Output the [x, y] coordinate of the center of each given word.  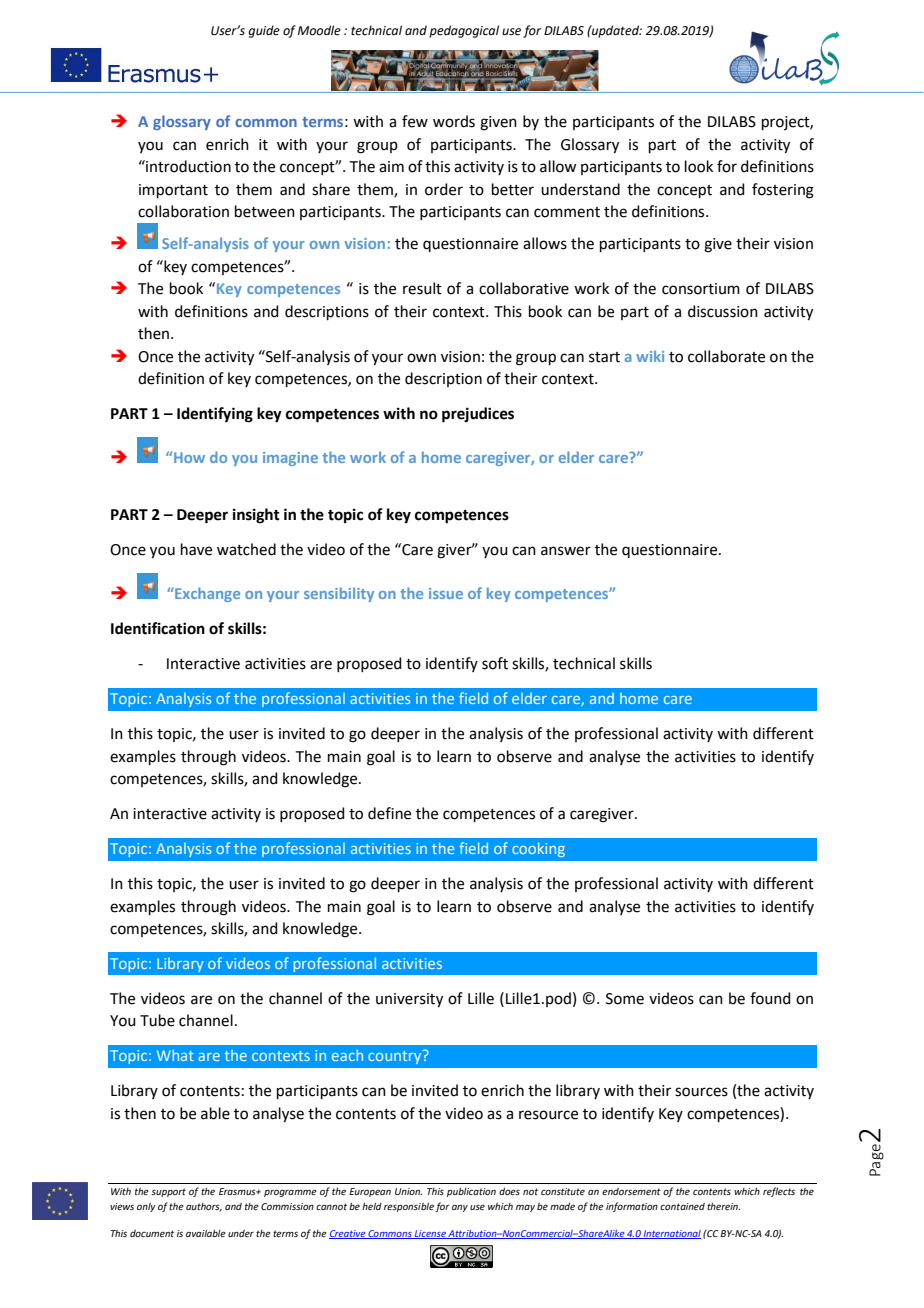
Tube [157, 1020]
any [460, 1208]
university [409, 1000]
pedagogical [464, 31]
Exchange [206, 594]
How [189, 457]
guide [264, 31]
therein [723, 1206]
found [770, 998]
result [422, 288]
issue [446, 593]
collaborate [726, 356]
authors [204, 1207]
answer [566, 551]
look [699, 166]
